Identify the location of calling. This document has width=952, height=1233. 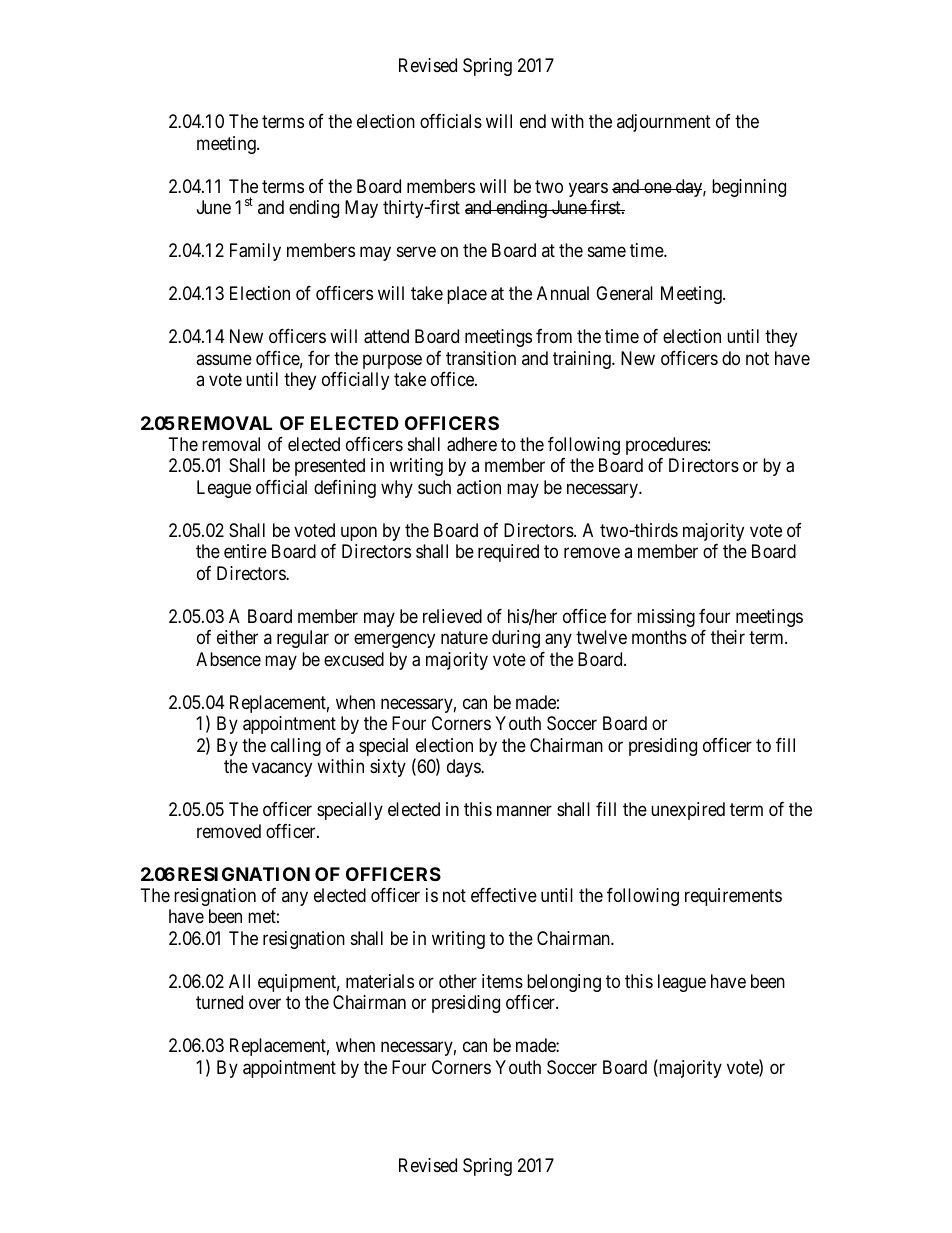
(296, 747).
